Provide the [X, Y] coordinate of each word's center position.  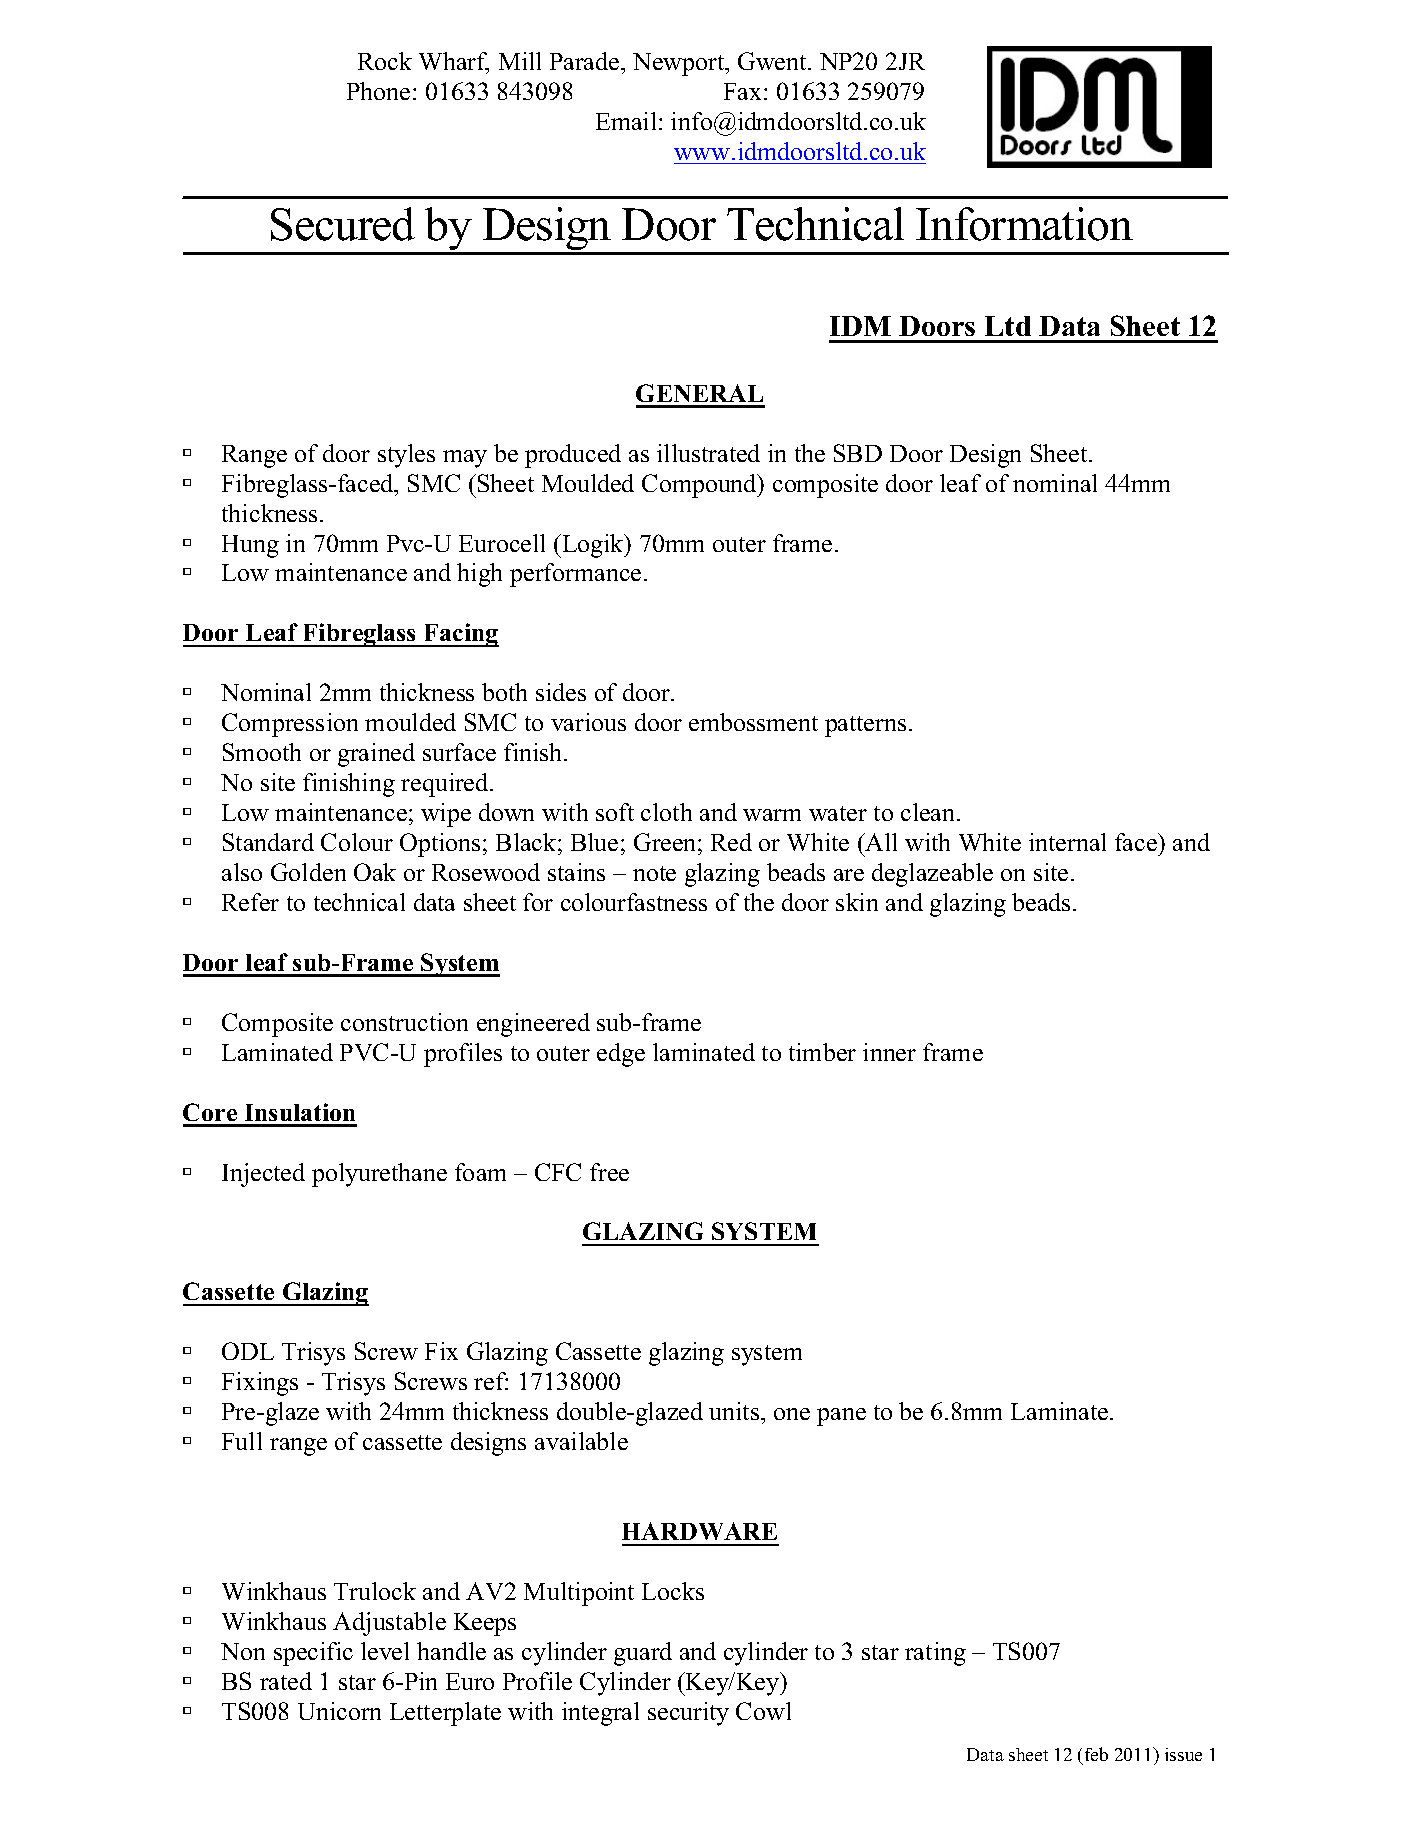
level [385, 1651]
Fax [744, 91]
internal [1067, 842]
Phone [378, 91]
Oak [375, 872]
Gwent [773, 61]
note [654, 873]
